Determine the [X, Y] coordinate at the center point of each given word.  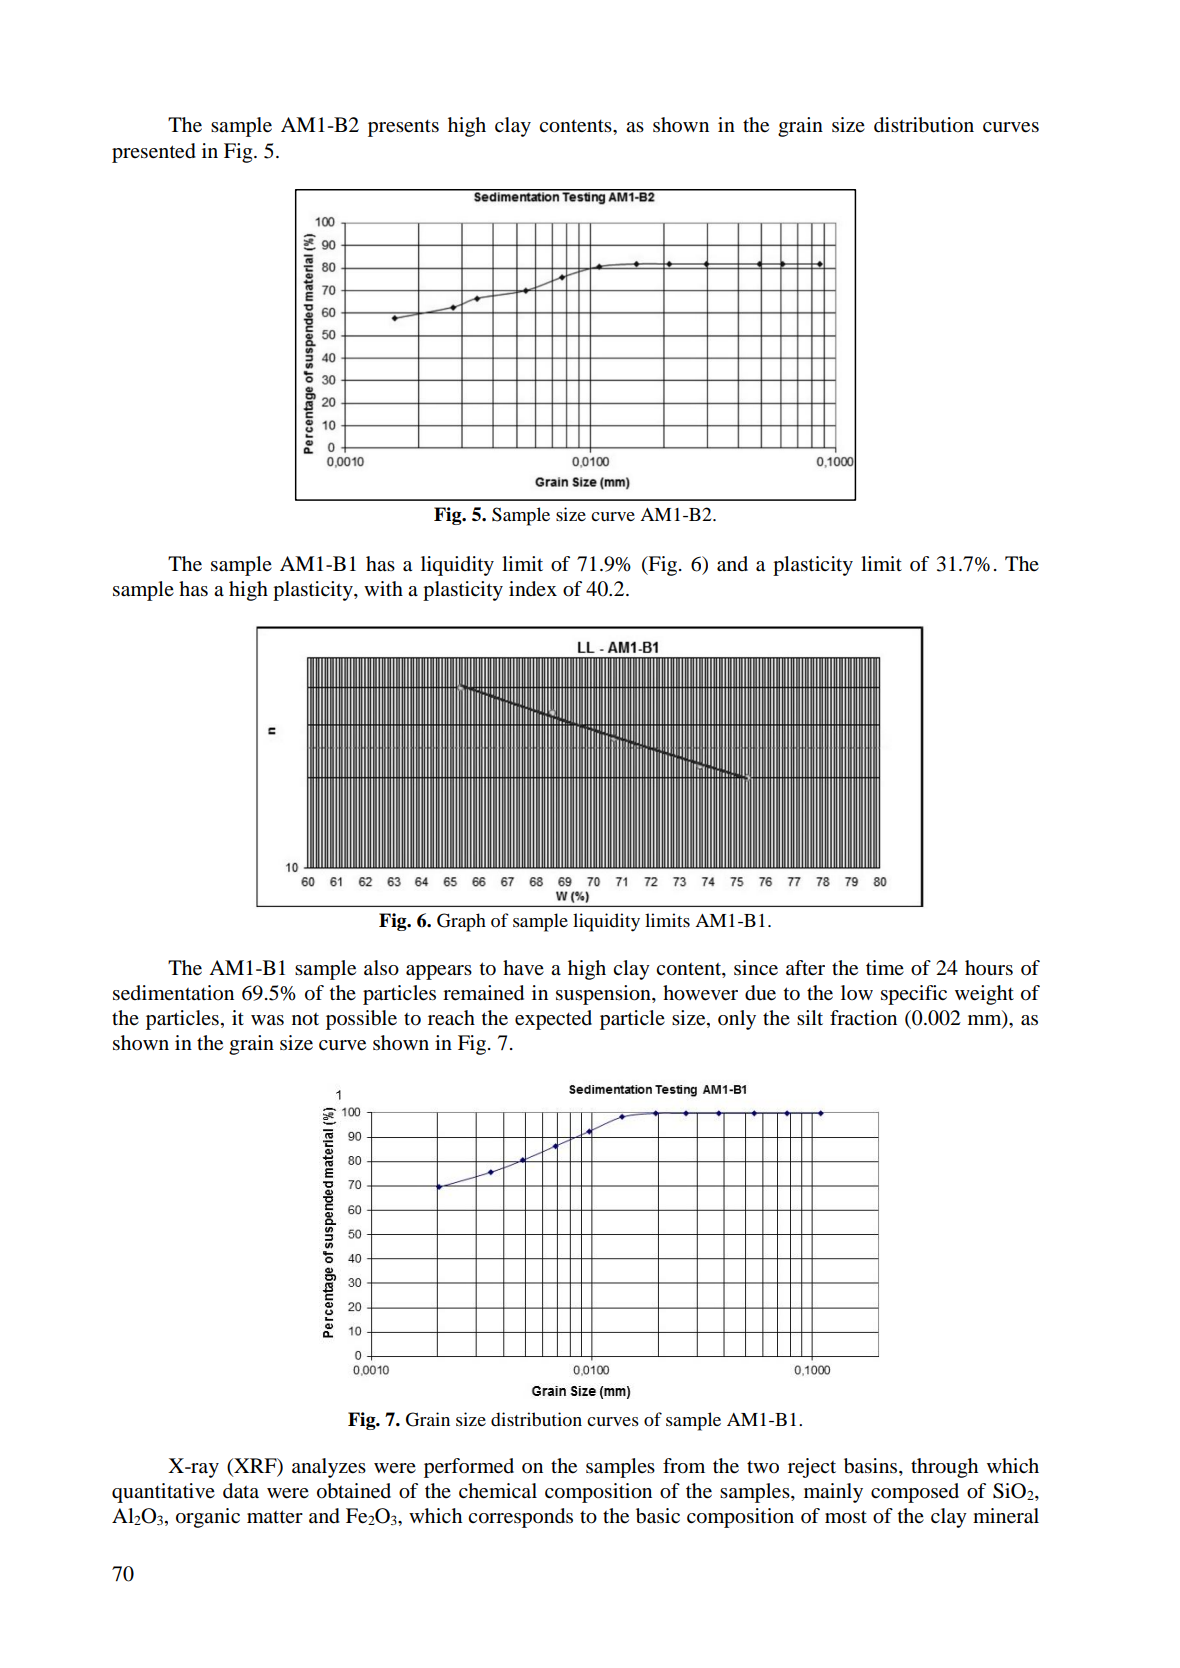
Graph [461, 922]
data [241, 1491]
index [533, 589]
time [885, 967]
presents [403, 128]
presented [154, 153]
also [381, 968]
